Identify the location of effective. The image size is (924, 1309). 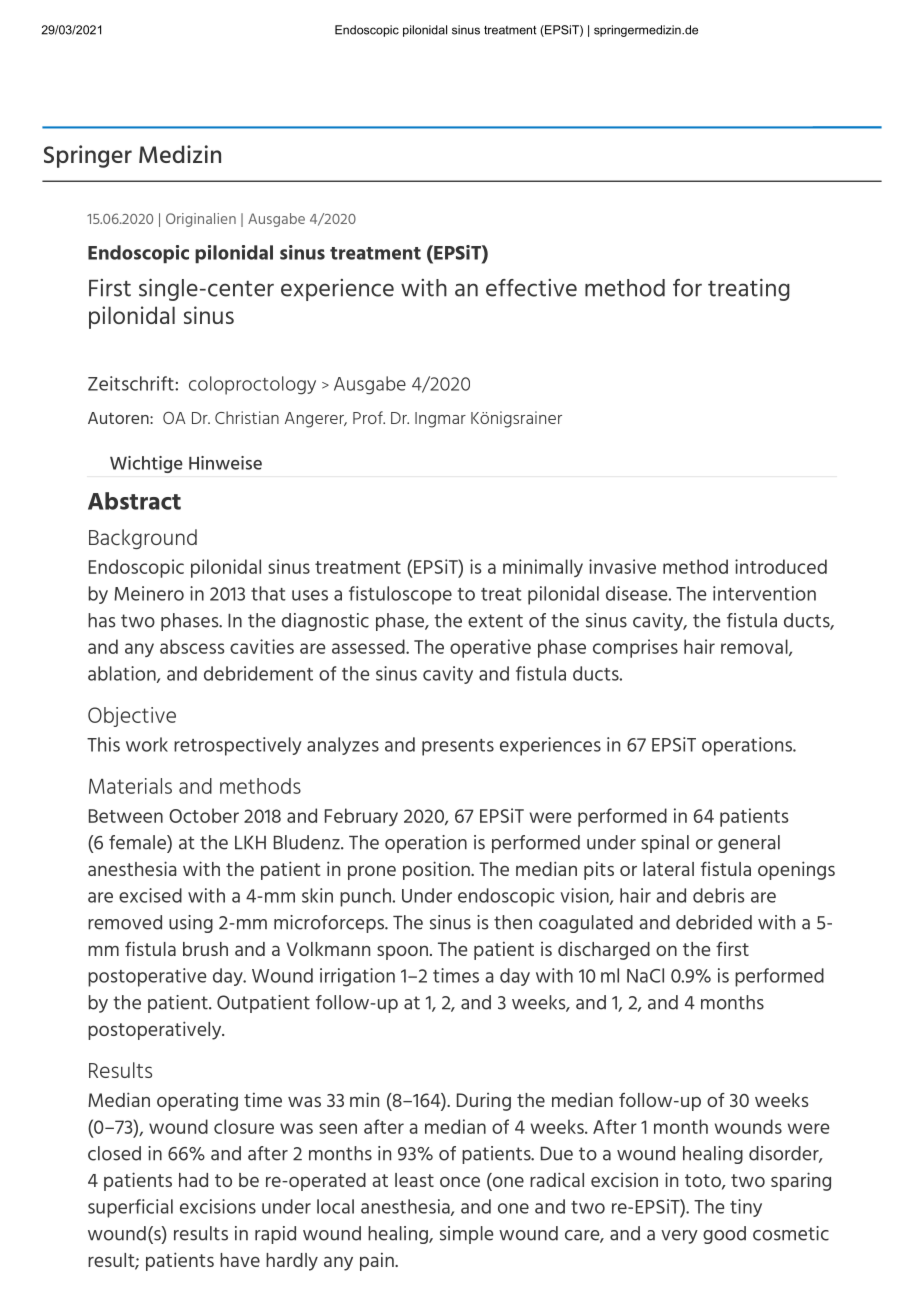
(531, 288).
